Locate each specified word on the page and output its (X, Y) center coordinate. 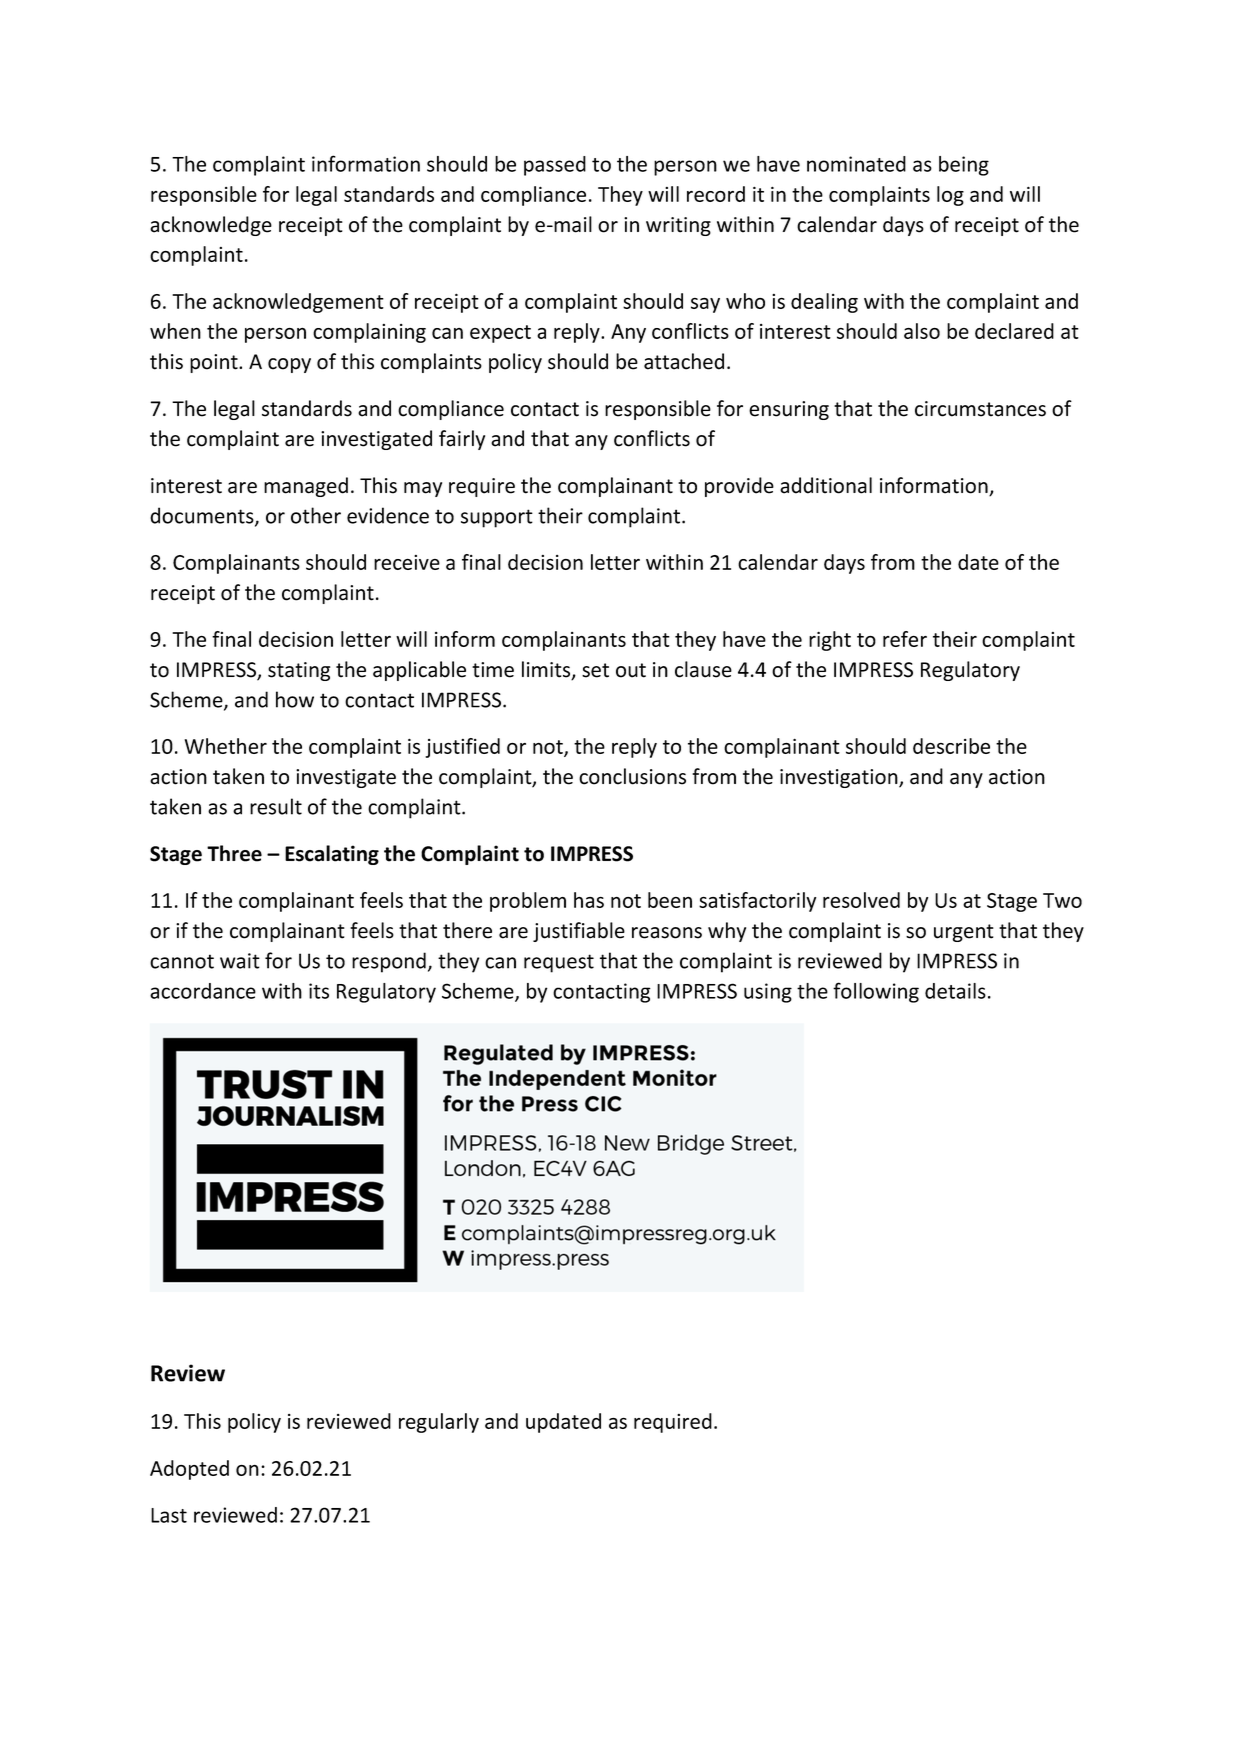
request (559, 963)
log (950, 196)
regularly (439, 1423)
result (276, 806)
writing (678, 226)
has (589, 900)
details (955, 991)
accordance (203, 991)
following (876, 992)
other (316, 515)
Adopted (189, 1470)
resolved (861, 900)
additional (826, 485)
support (497, 518)
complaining (369, 333)
